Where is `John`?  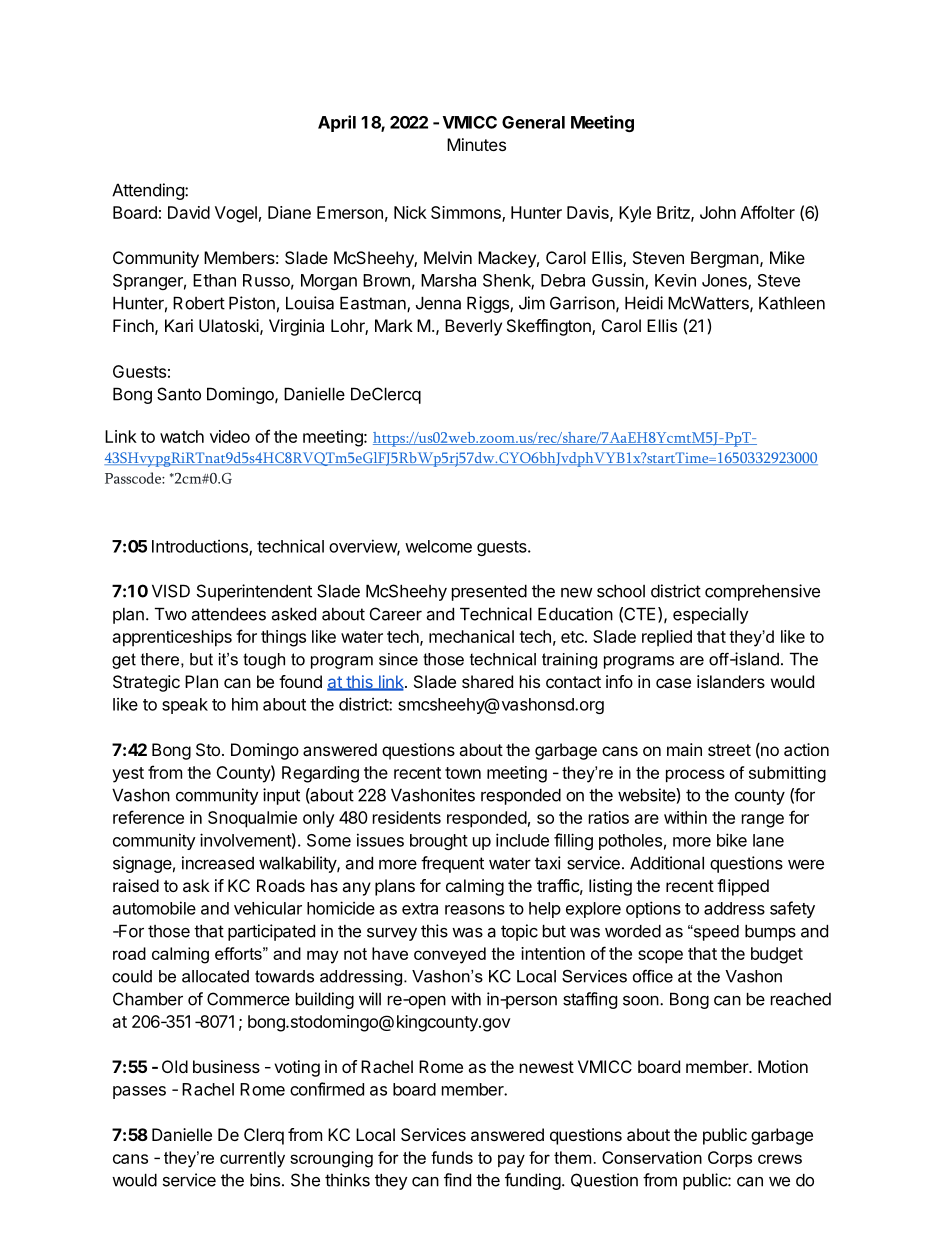
John is located at coordinates (718, 212).
